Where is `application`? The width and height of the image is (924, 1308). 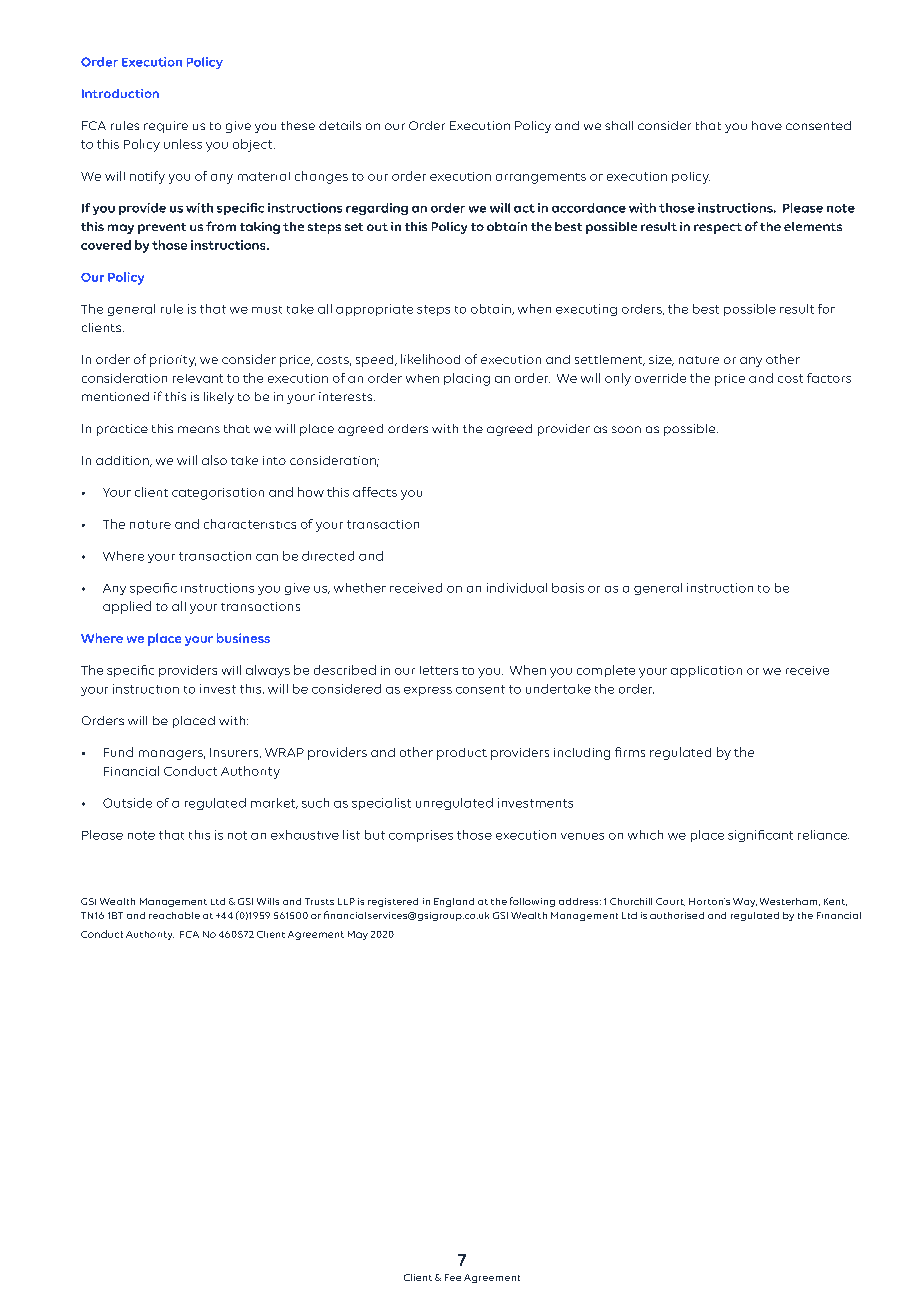 application is located at coordinates (706, 672).
